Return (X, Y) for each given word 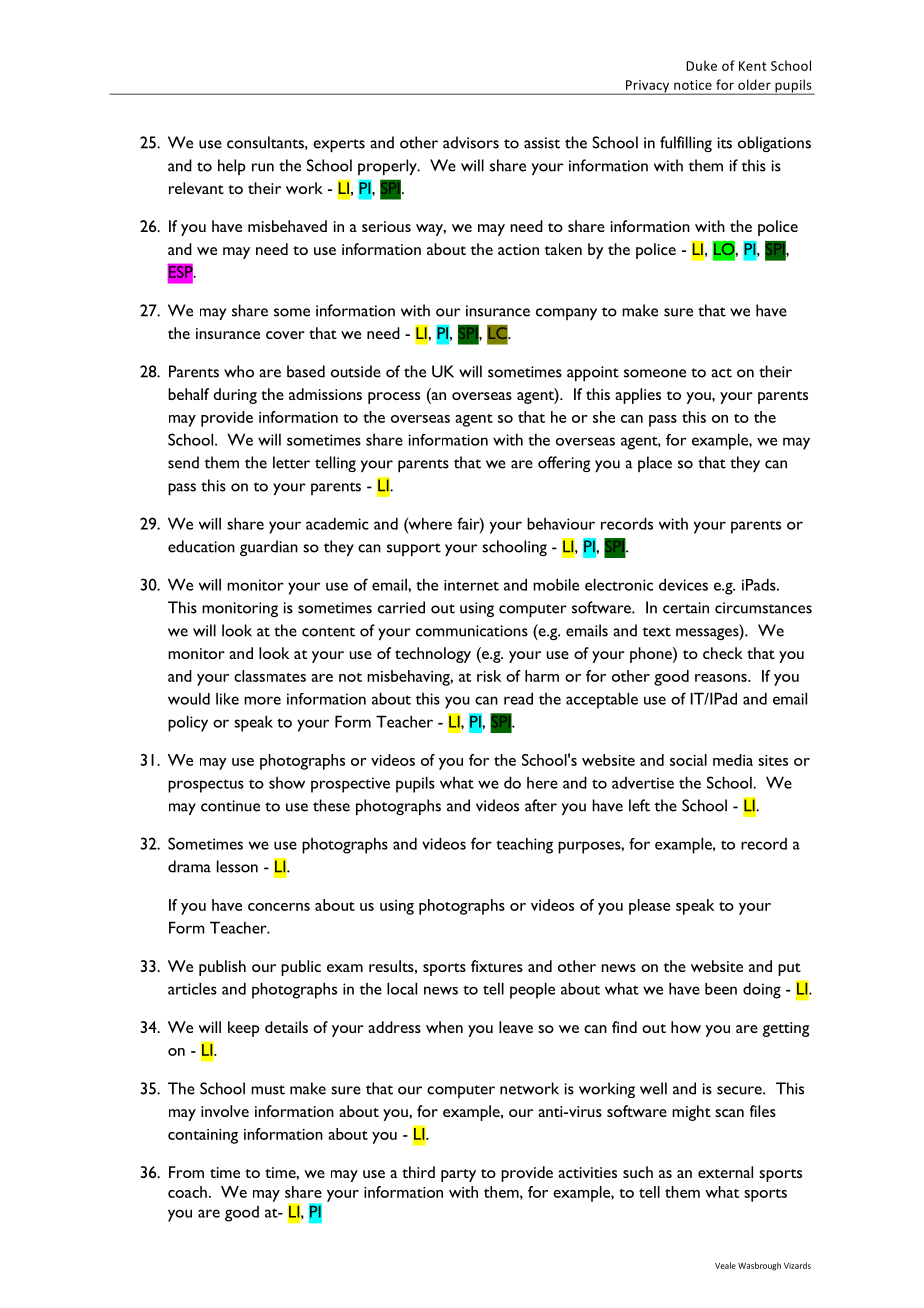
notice (693, 85)
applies (638, 396)
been (721, 988)
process (394, 398)
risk (489, 676)
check (723, 653)
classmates (270, 676)
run (263, 167)
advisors (471, 142)
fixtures (497, 966)
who (239, 371)
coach (187, 1192)
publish (222, 968)
